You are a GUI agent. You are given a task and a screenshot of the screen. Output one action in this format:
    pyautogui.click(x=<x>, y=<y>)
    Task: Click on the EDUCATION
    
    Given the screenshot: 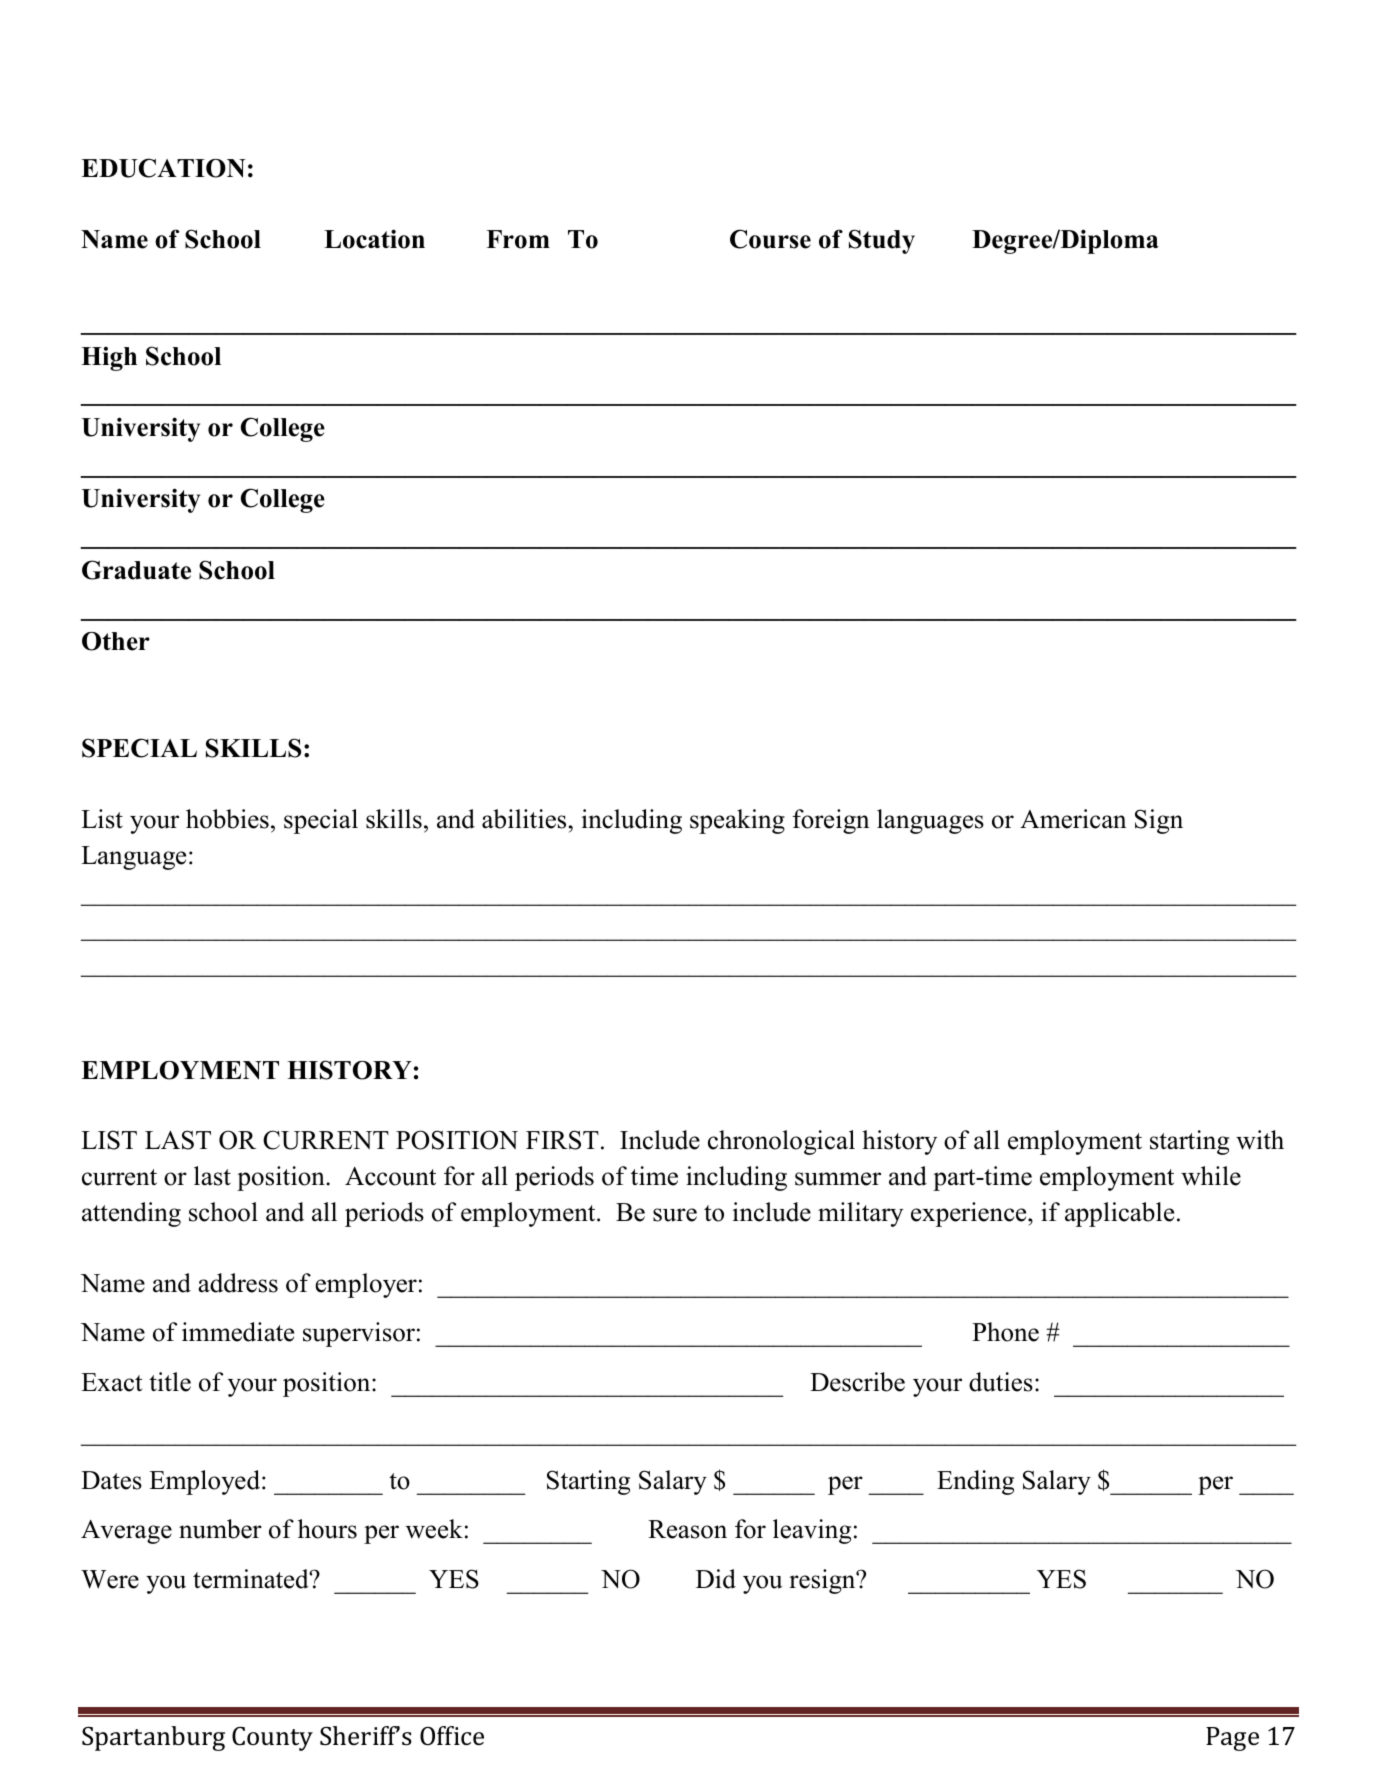 What is the action you would take?
    pyautogui.click(x=163, y=168)
